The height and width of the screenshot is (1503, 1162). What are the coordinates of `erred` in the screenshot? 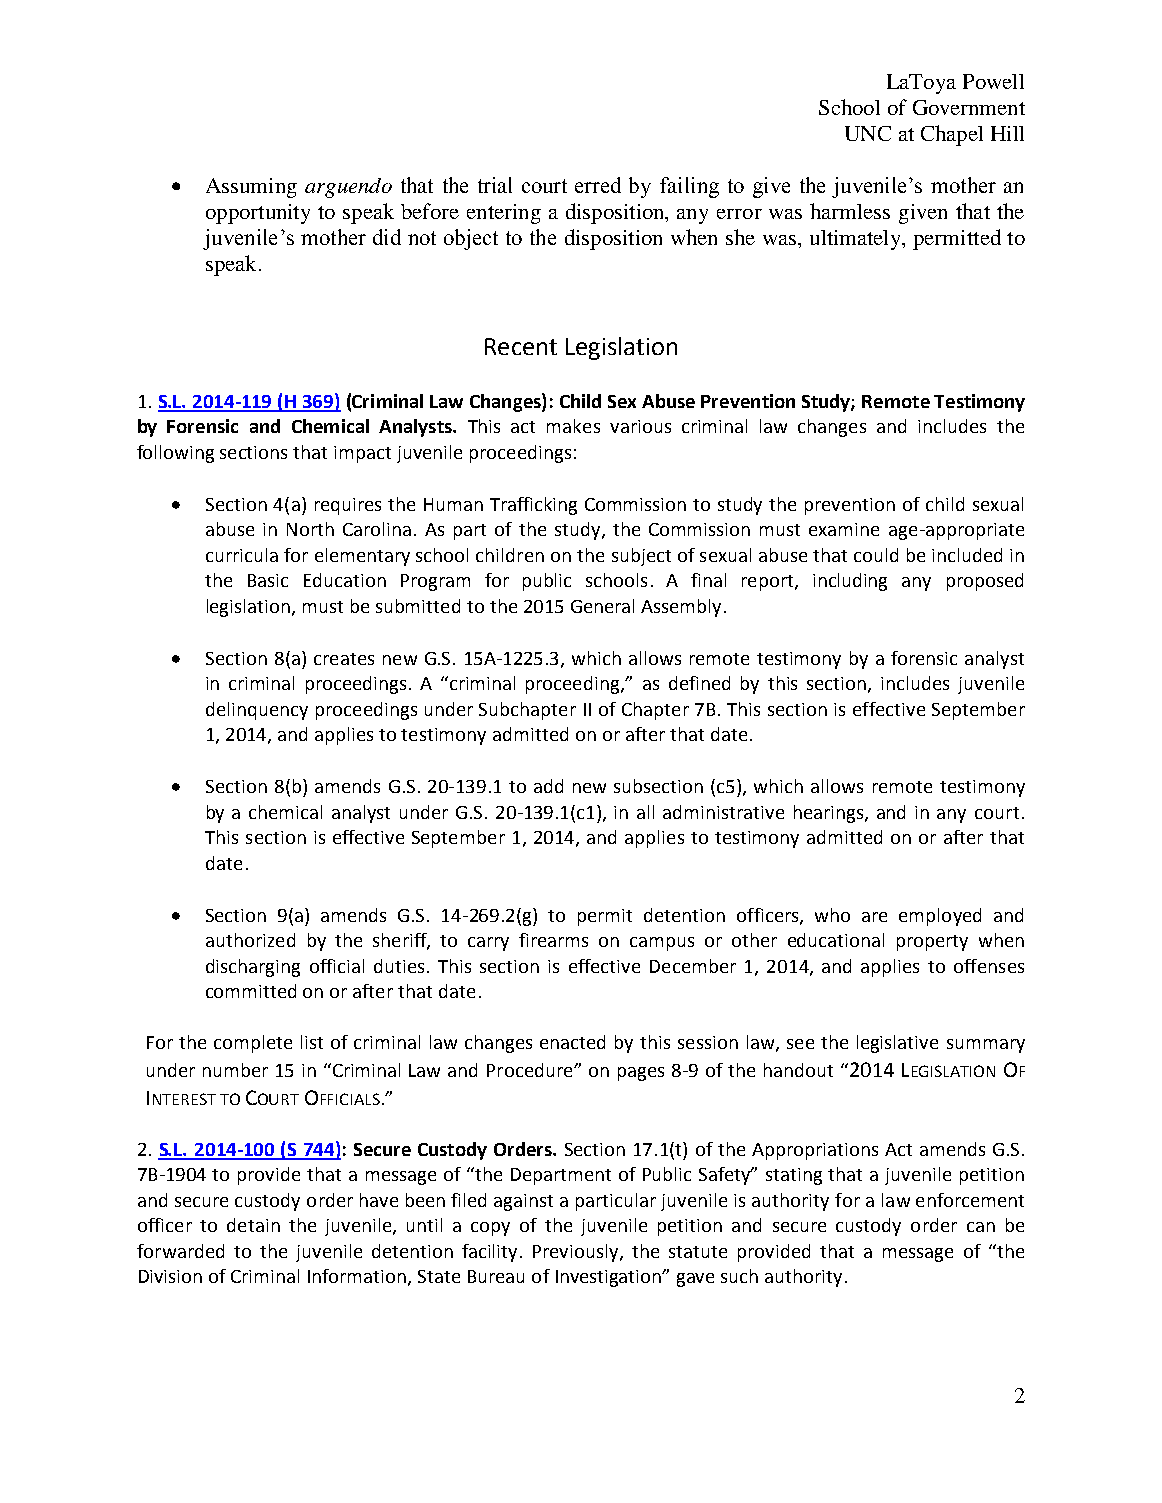 It's located at (598, 185).
